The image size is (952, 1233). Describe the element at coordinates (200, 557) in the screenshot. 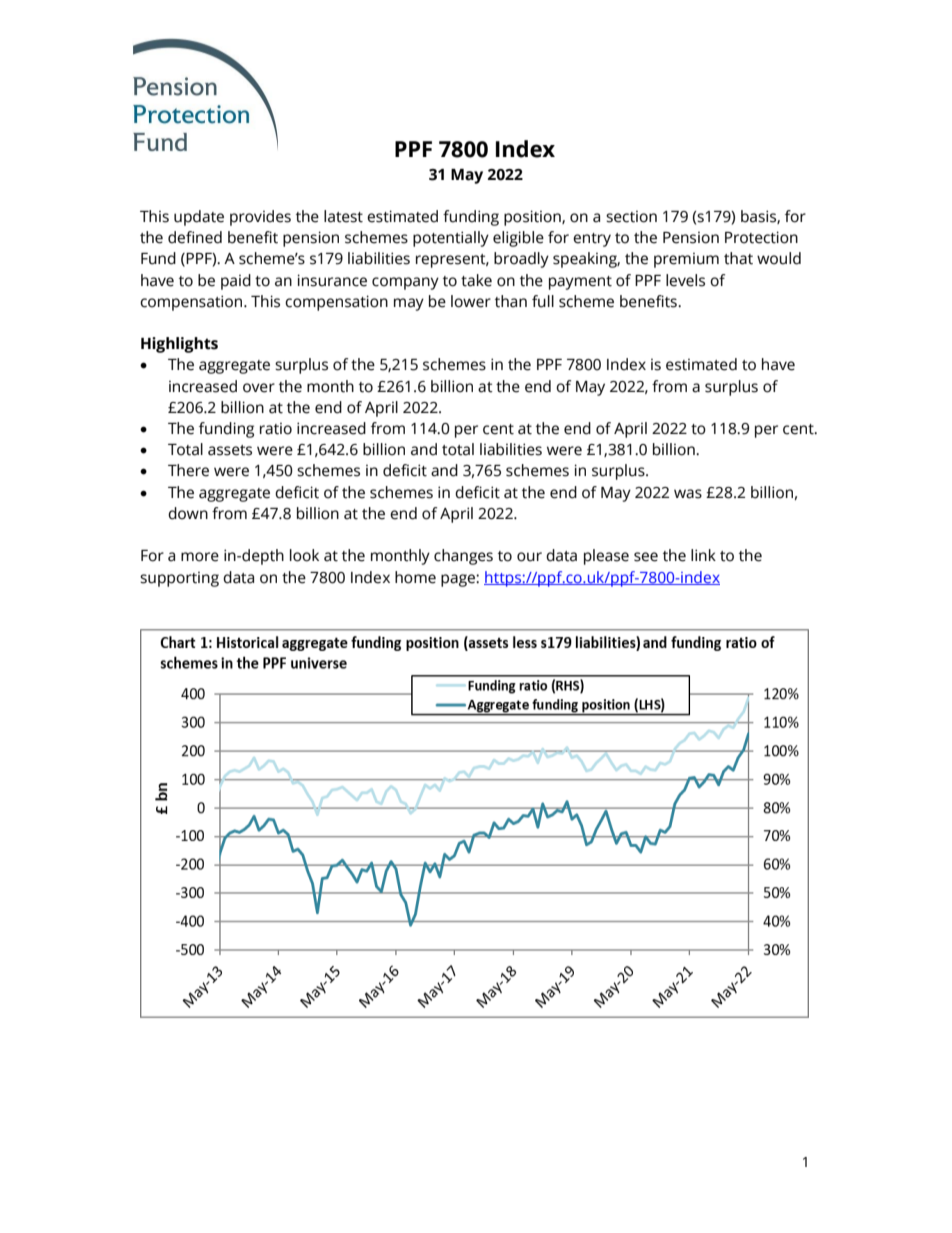

I see `more` at that location.
